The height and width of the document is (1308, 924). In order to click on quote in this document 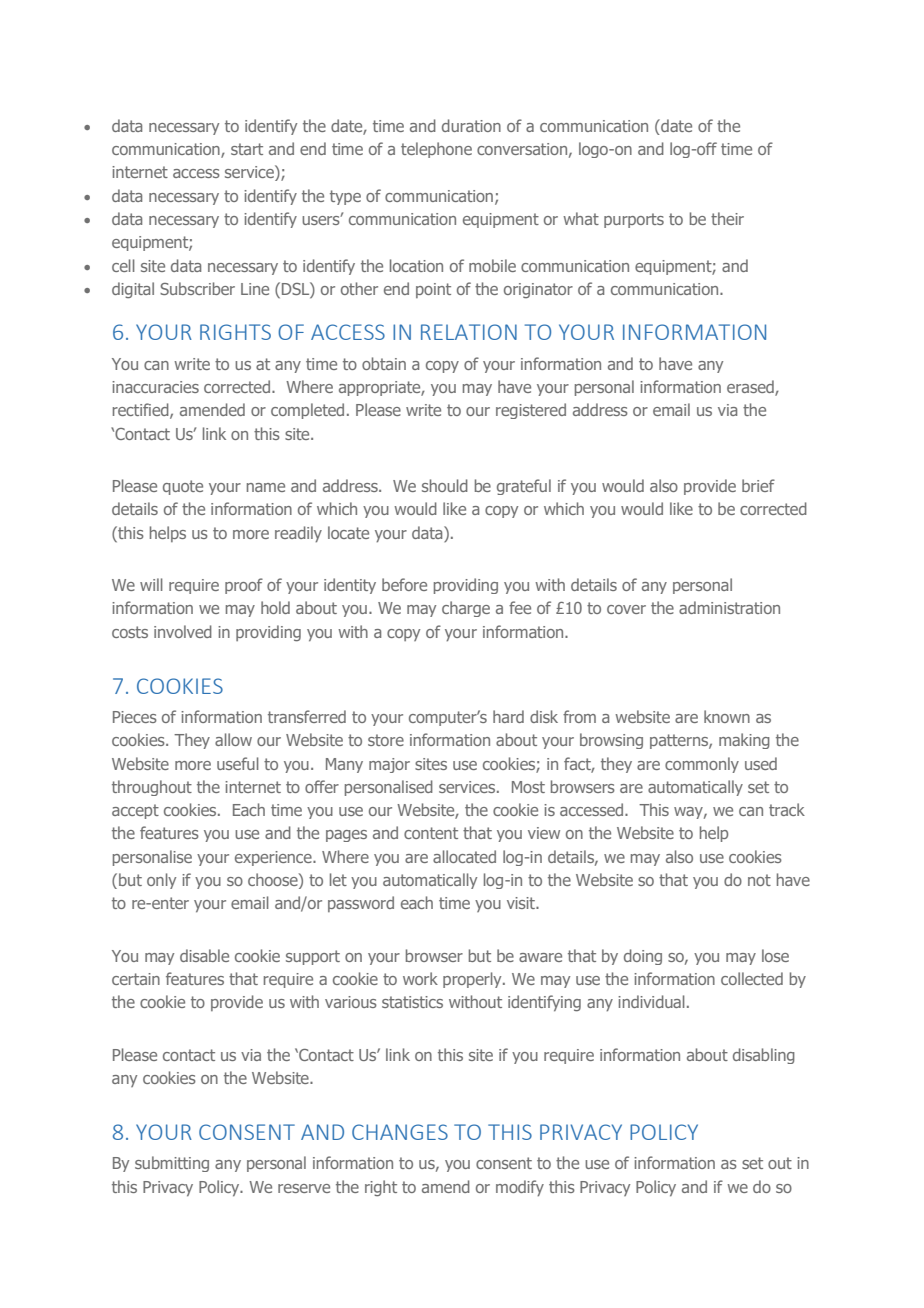, I will do `click(183, 487)`.
